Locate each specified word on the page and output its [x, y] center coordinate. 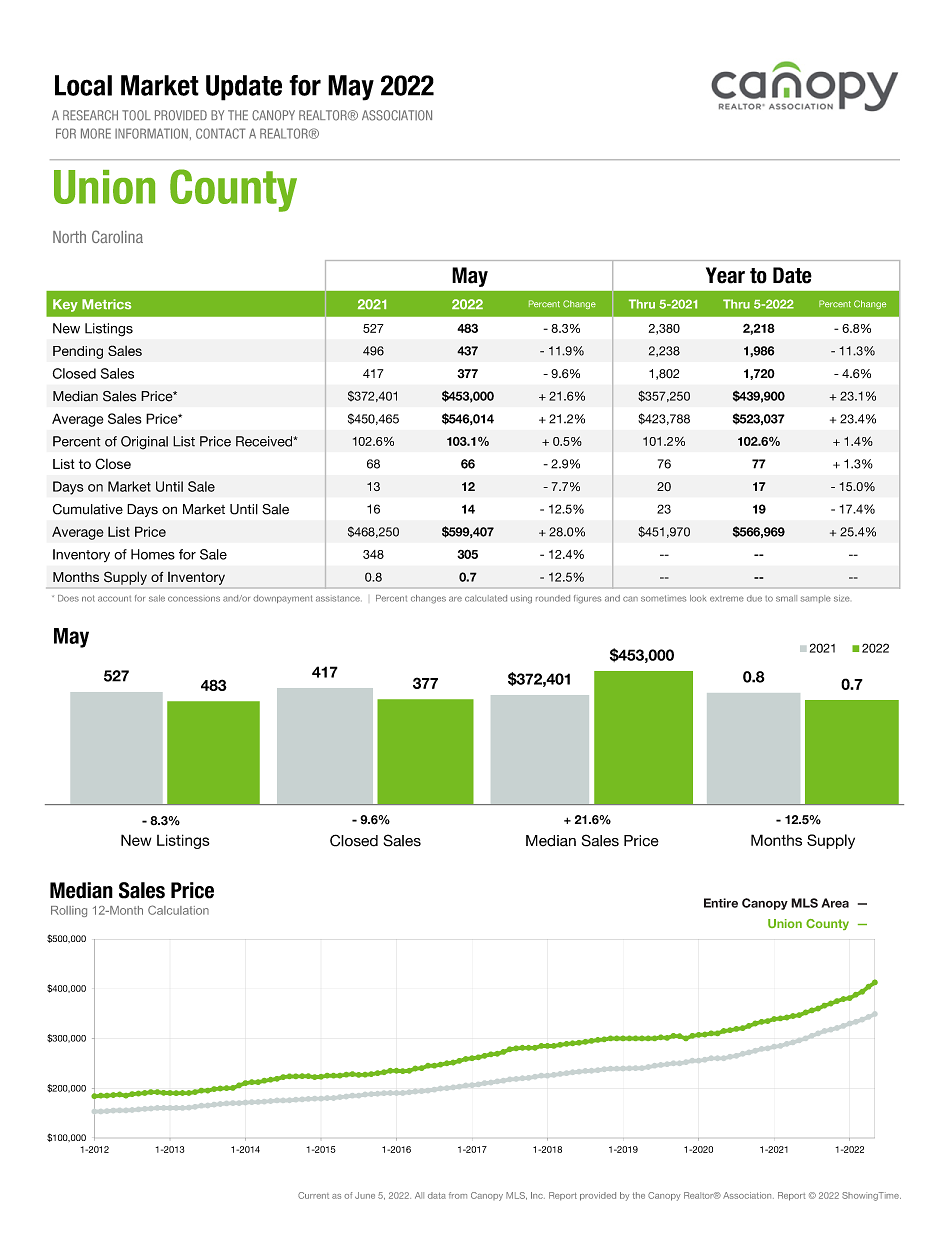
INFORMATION [151, 133]
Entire [721, 903]
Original [144, 443]
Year [725, 275]
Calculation [178, 910]
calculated [486, 598]
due [754, 598]
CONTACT [220, 133]
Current [313, 1195]
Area [835, 903]
